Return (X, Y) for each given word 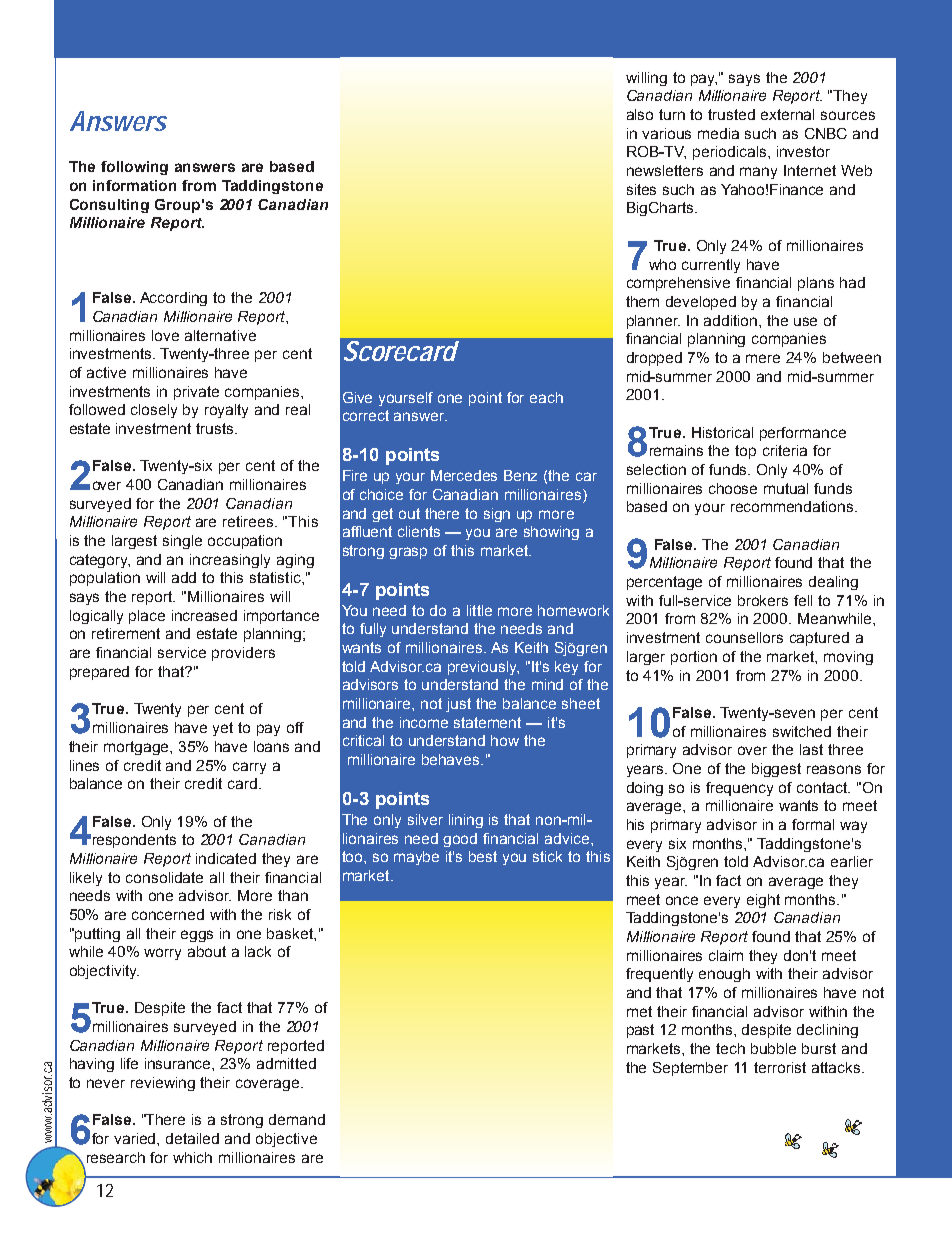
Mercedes (464, 475)
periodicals (731, 153)
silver (425, 819)
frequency (739, 789)
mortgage (138, 748)
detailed (192, 1138)
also (640, 114)
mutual (786, 488)
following (134, 168)
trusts (216, 428)
